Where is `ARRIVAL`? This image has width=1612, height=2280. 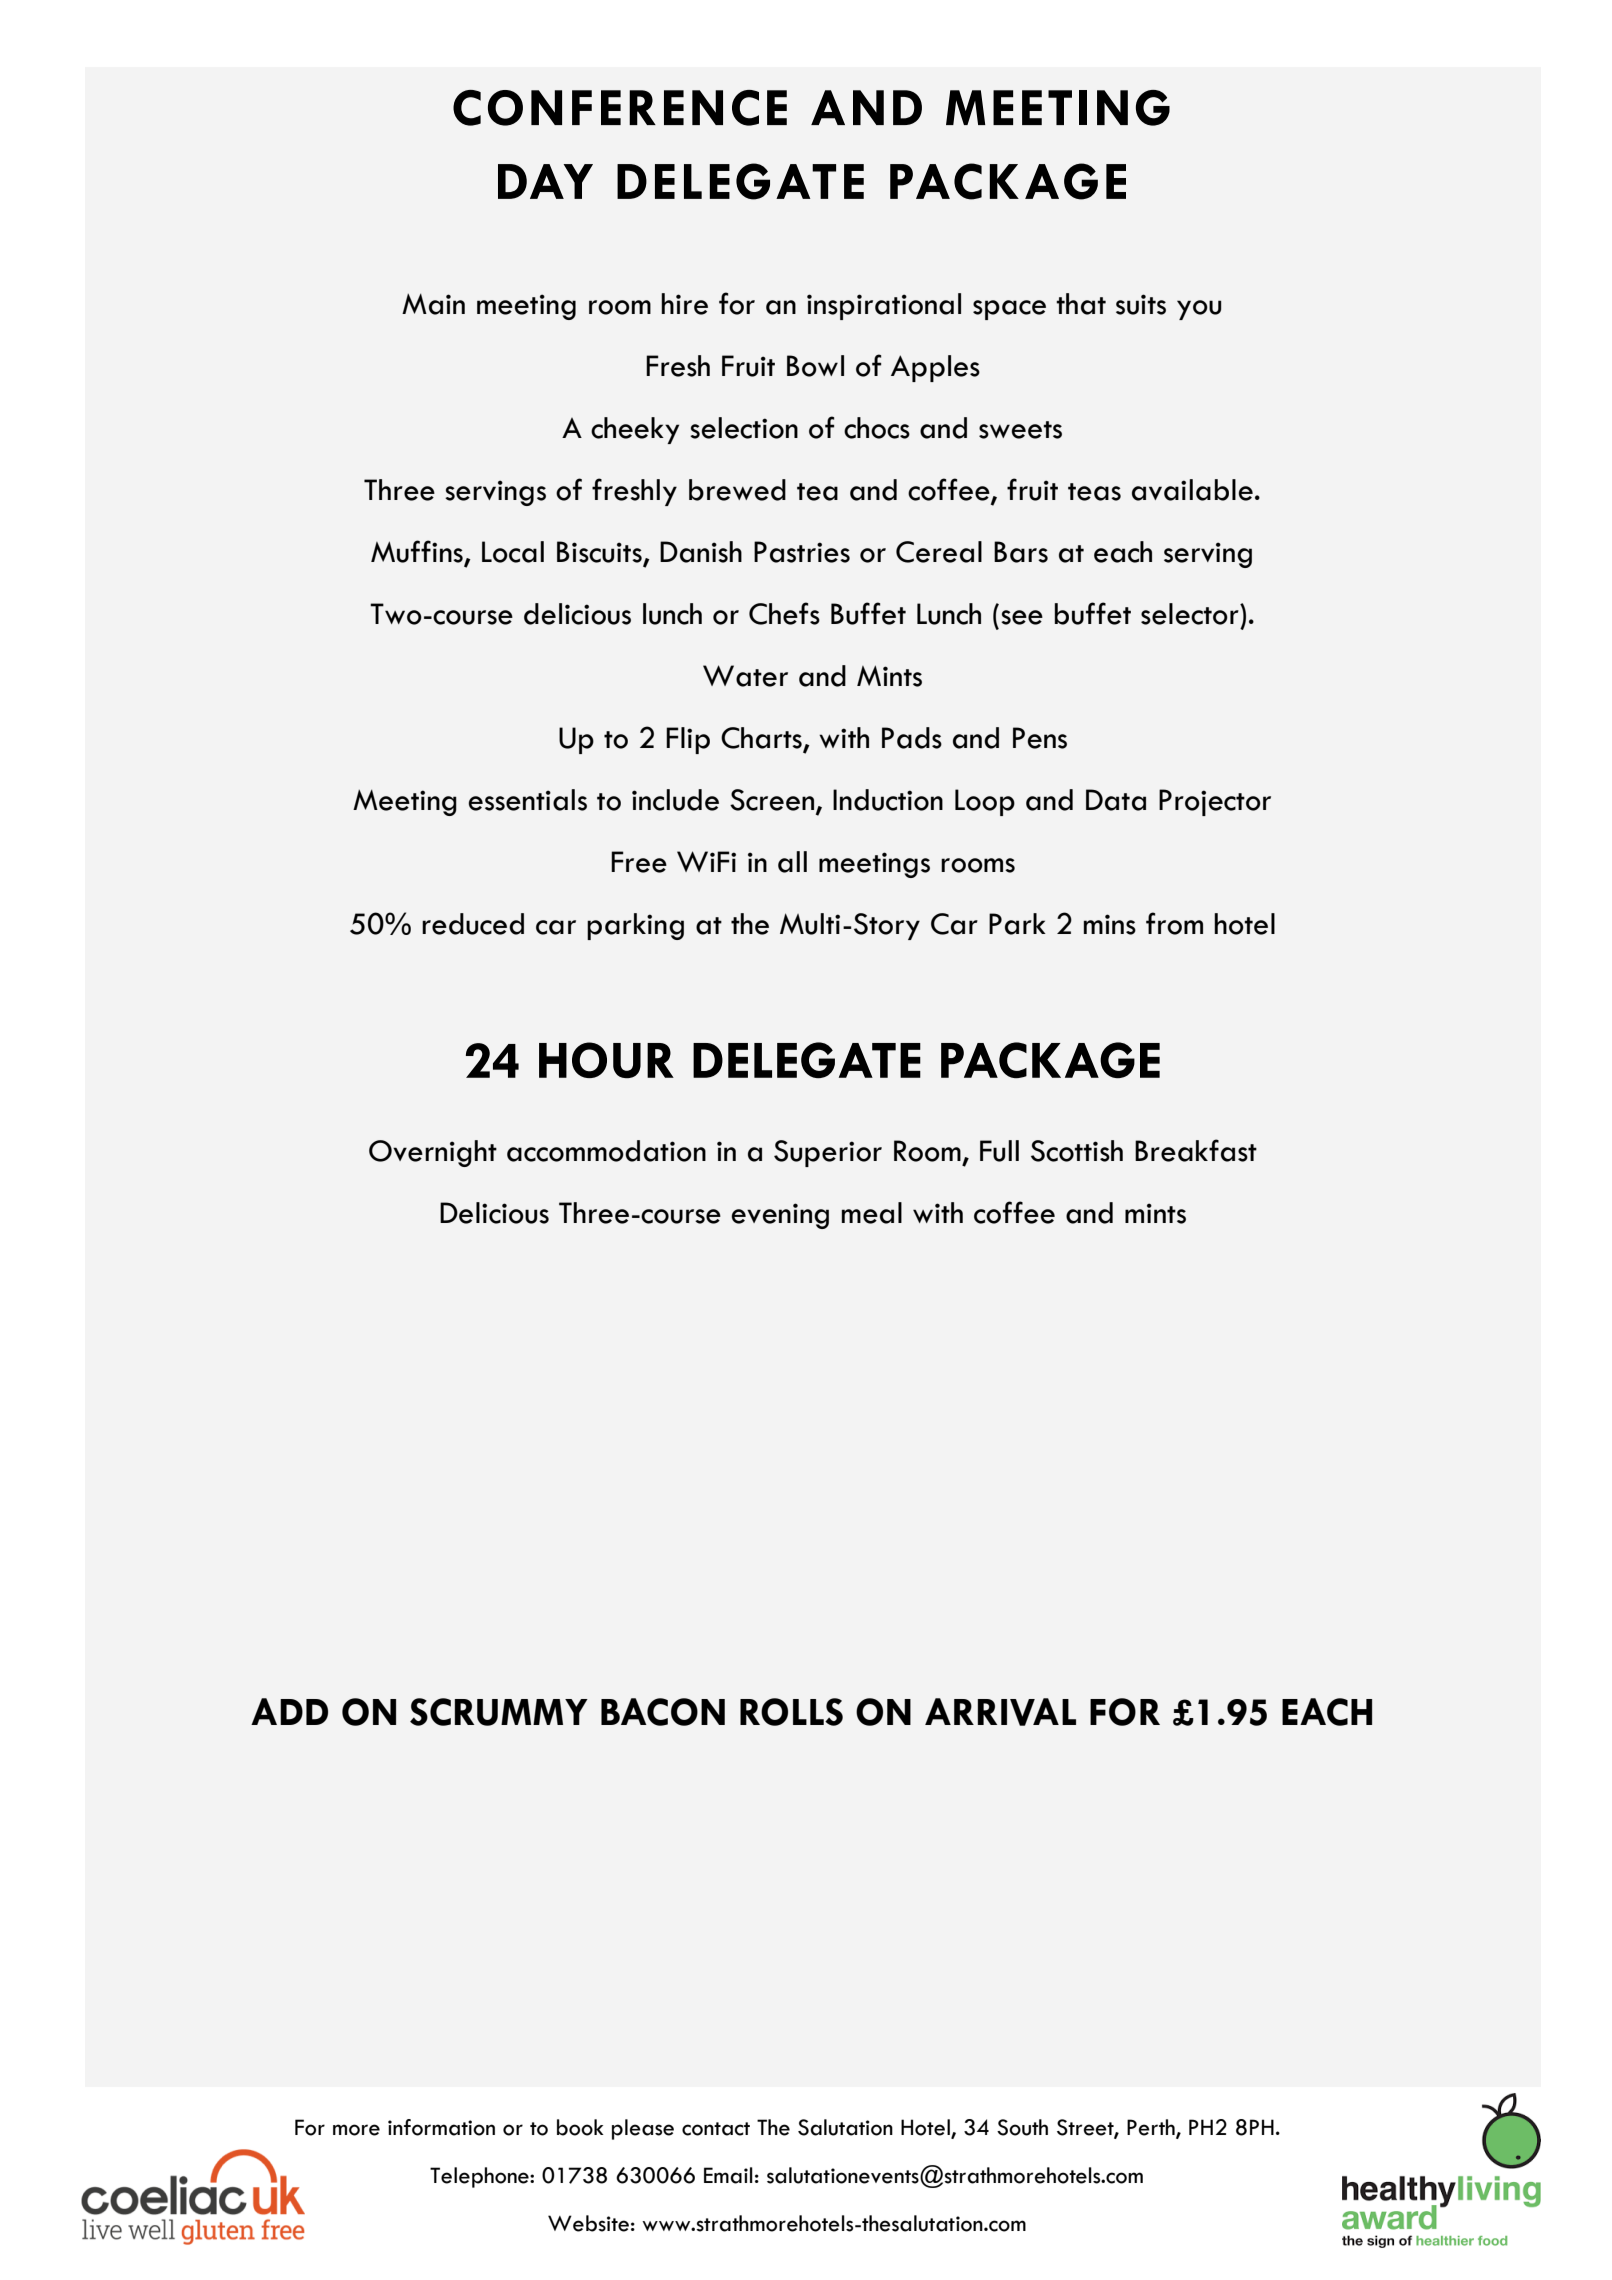 ARRIVAL is located at coordinates (1000, 1712).
